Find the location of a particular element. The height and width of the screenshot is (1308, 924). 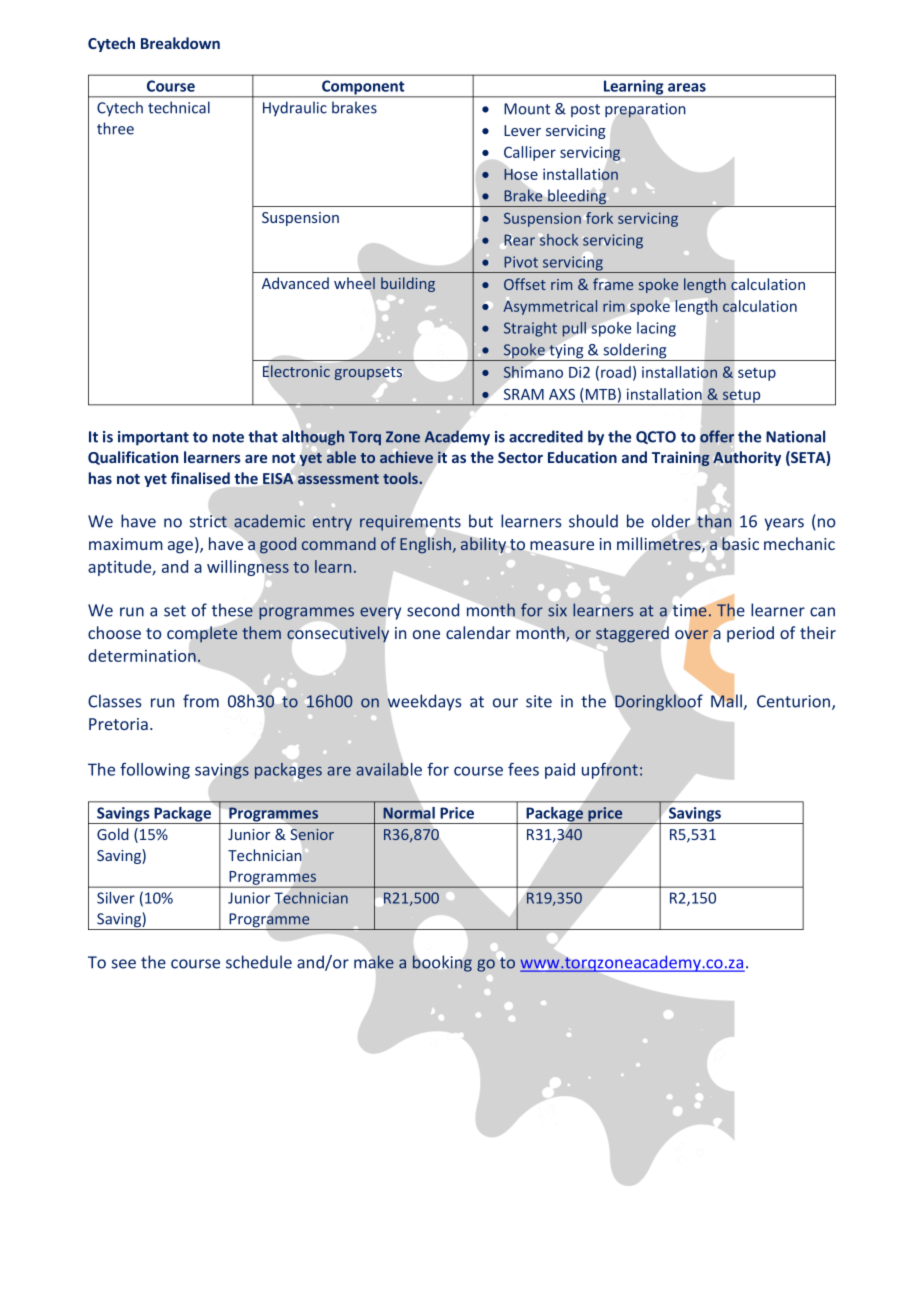

booking is located at coordinates (442, 963).
